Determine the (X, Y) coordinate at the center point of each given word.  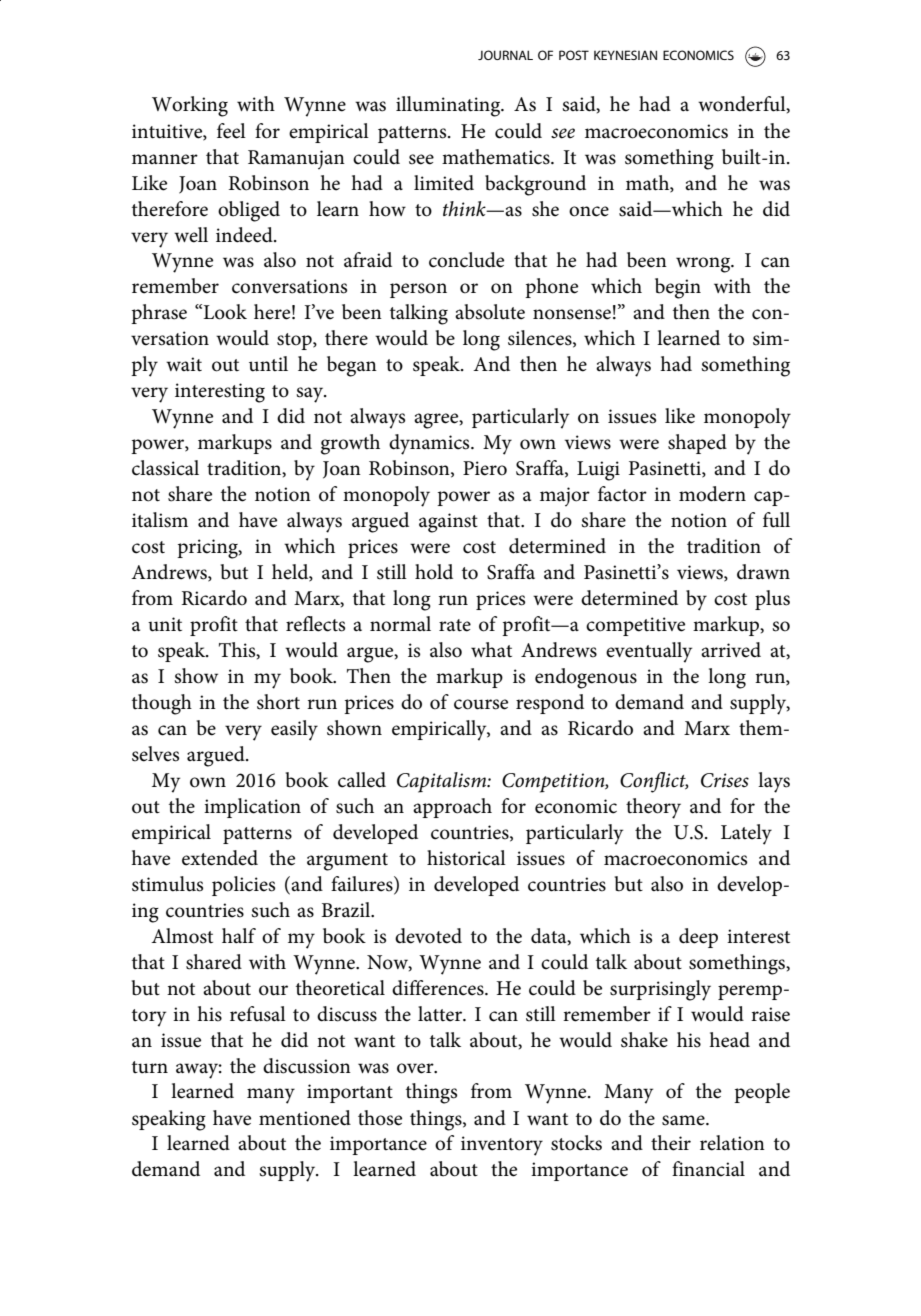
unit (165, 624)
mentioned (305, 1118)
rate (455, 625)
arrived (731, 650)
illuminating (449, 106)
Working (190, 106)
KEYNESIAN (625, 55)
